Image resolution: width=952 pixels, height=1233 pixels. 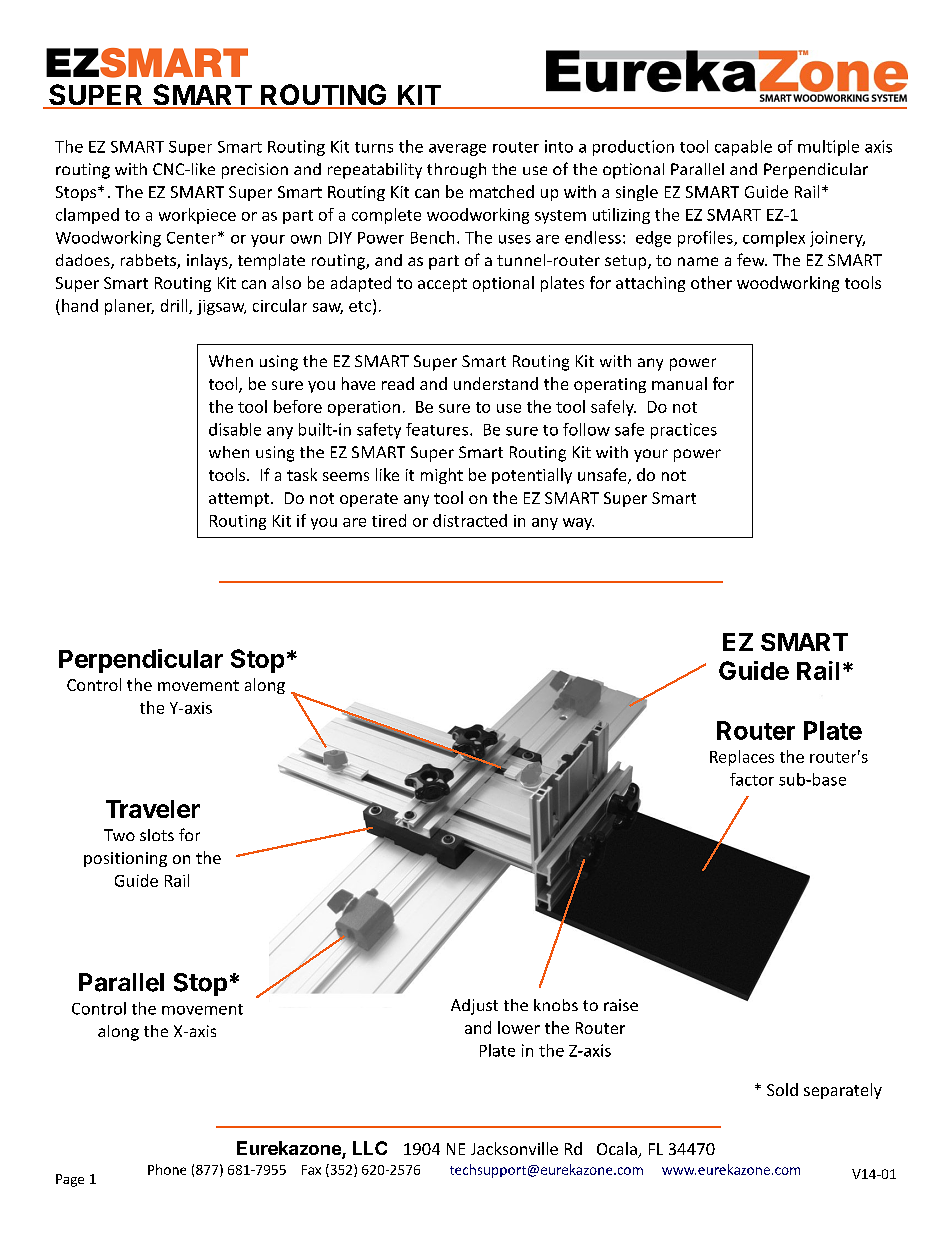 What do you see at coordinates (470, 520) in the page?
I see `distracted` at bounding box center [470, 520].
